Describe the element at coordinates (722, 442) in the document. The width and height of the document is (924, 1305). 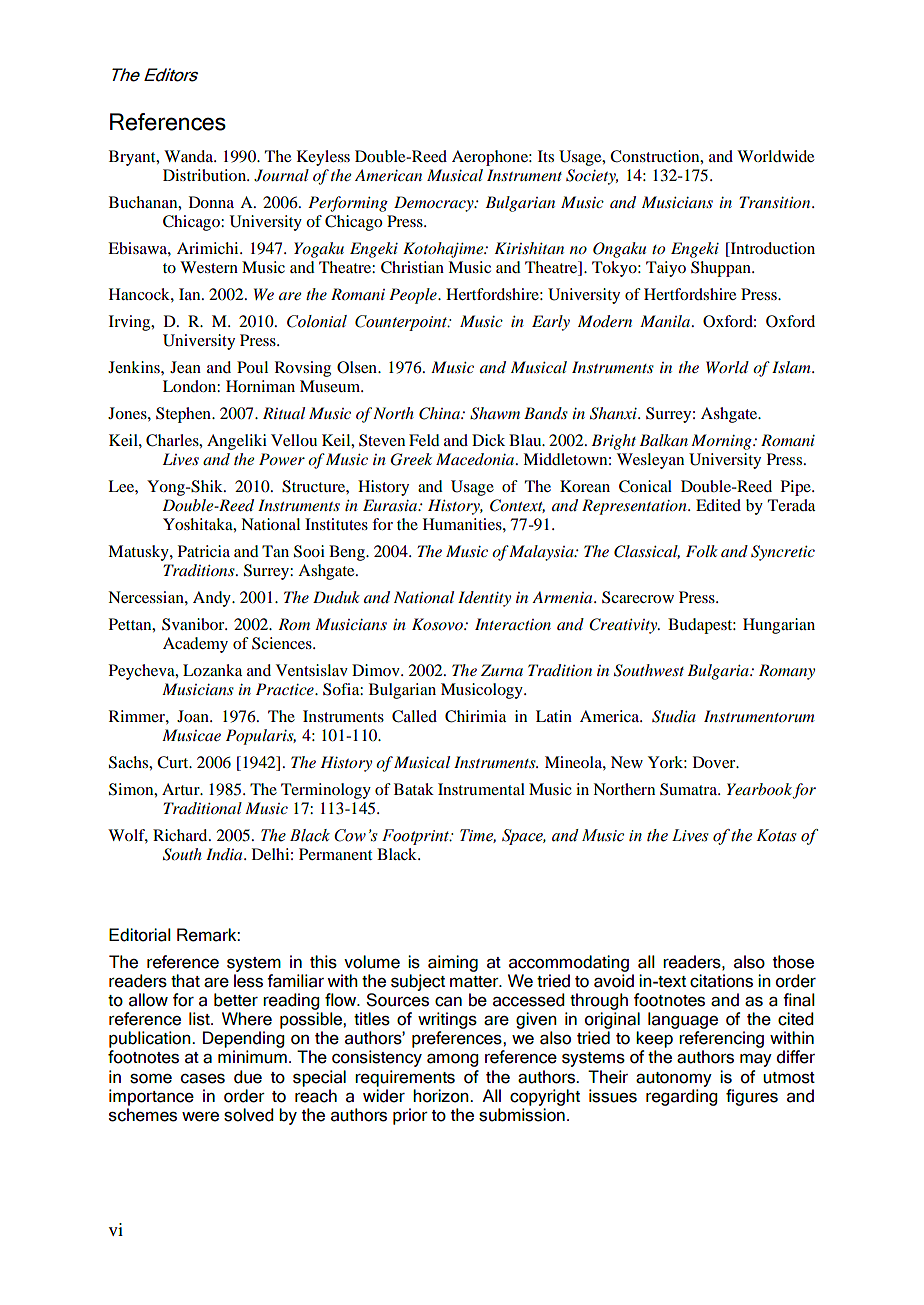
I see `Morning` at that location.
